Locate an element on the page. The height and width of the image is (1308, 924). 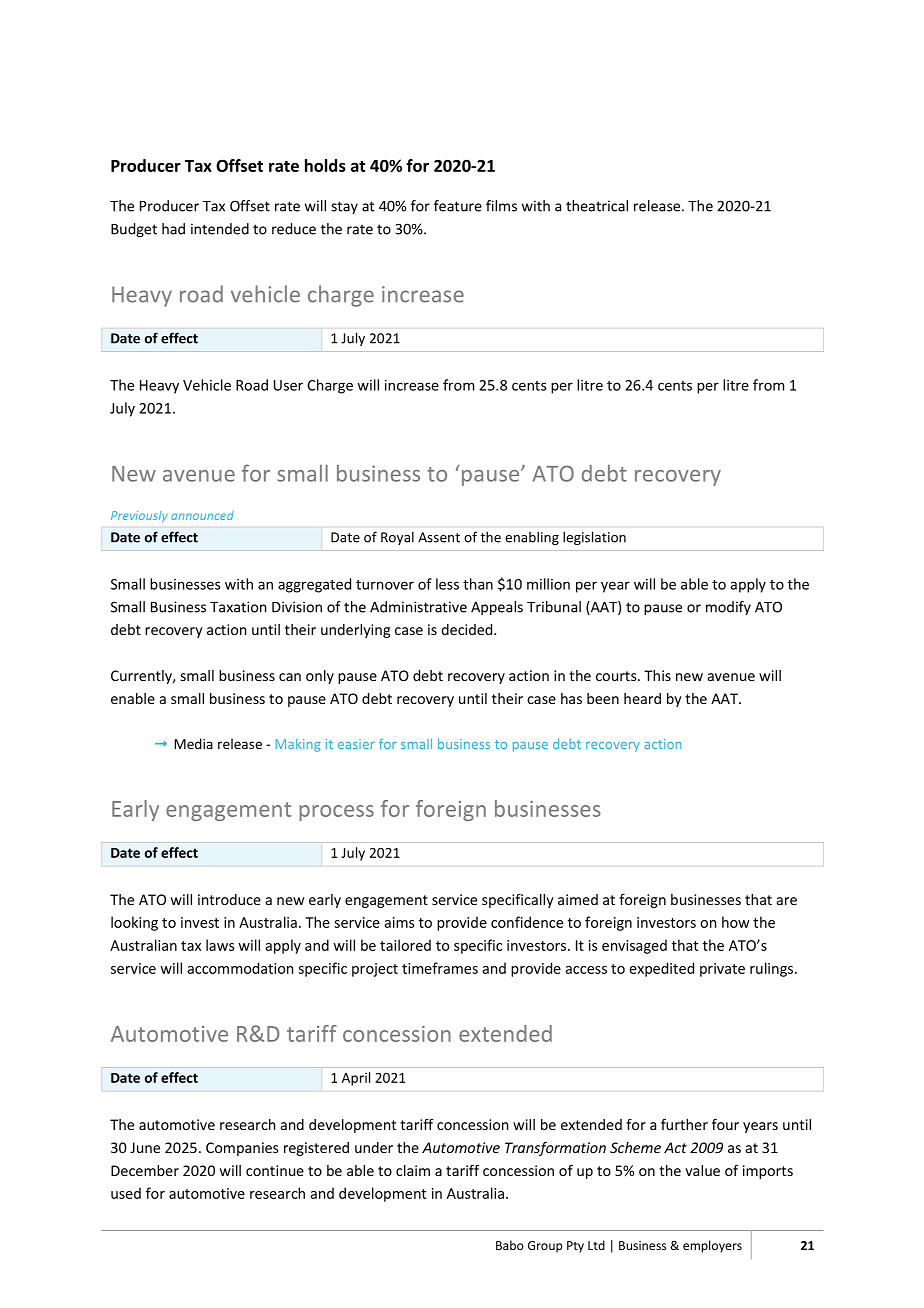
intended is located at coordinates (220, 229).
